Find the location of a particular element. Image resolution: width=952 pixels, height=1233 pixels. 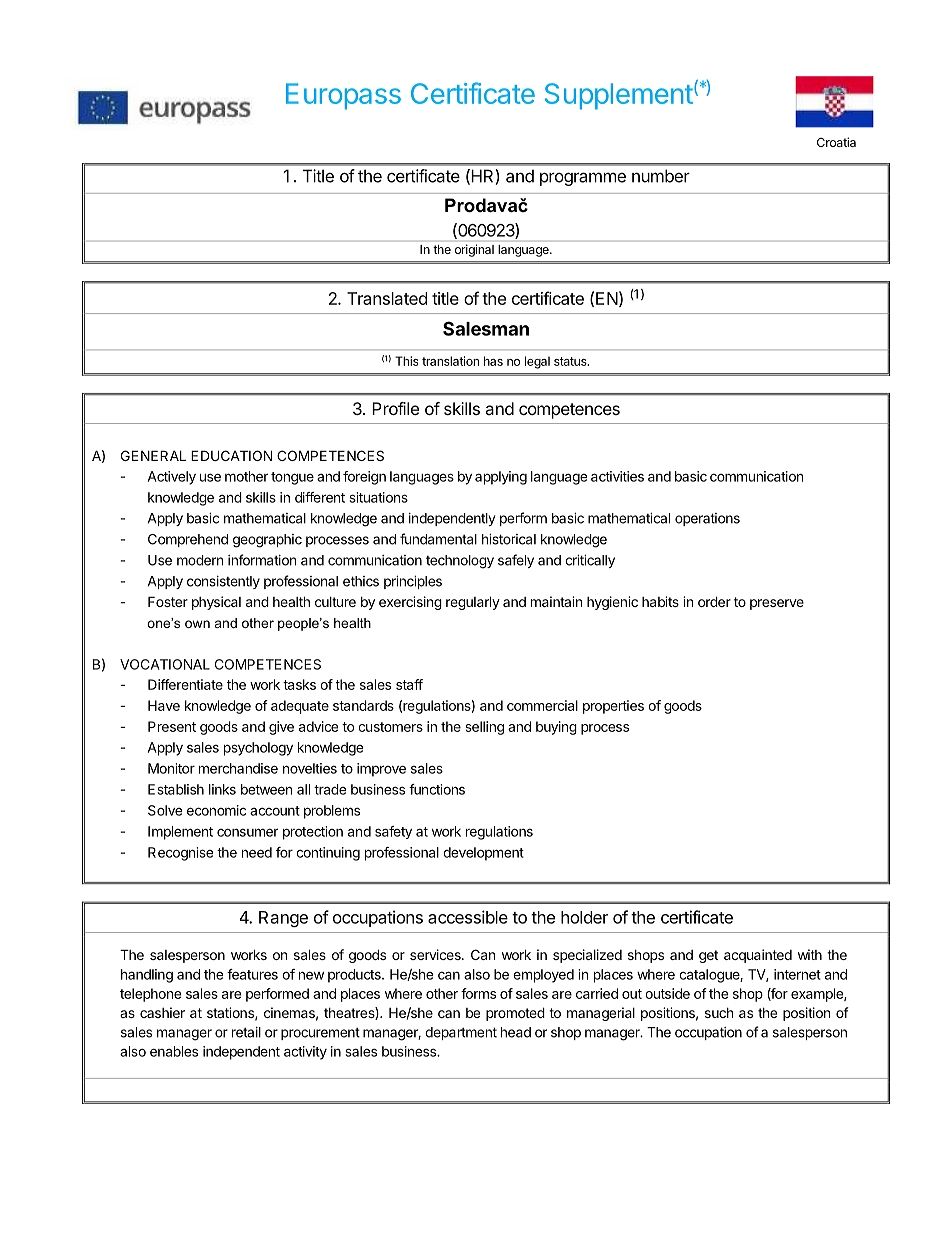

Profile is located at coordinates (395, 408).
